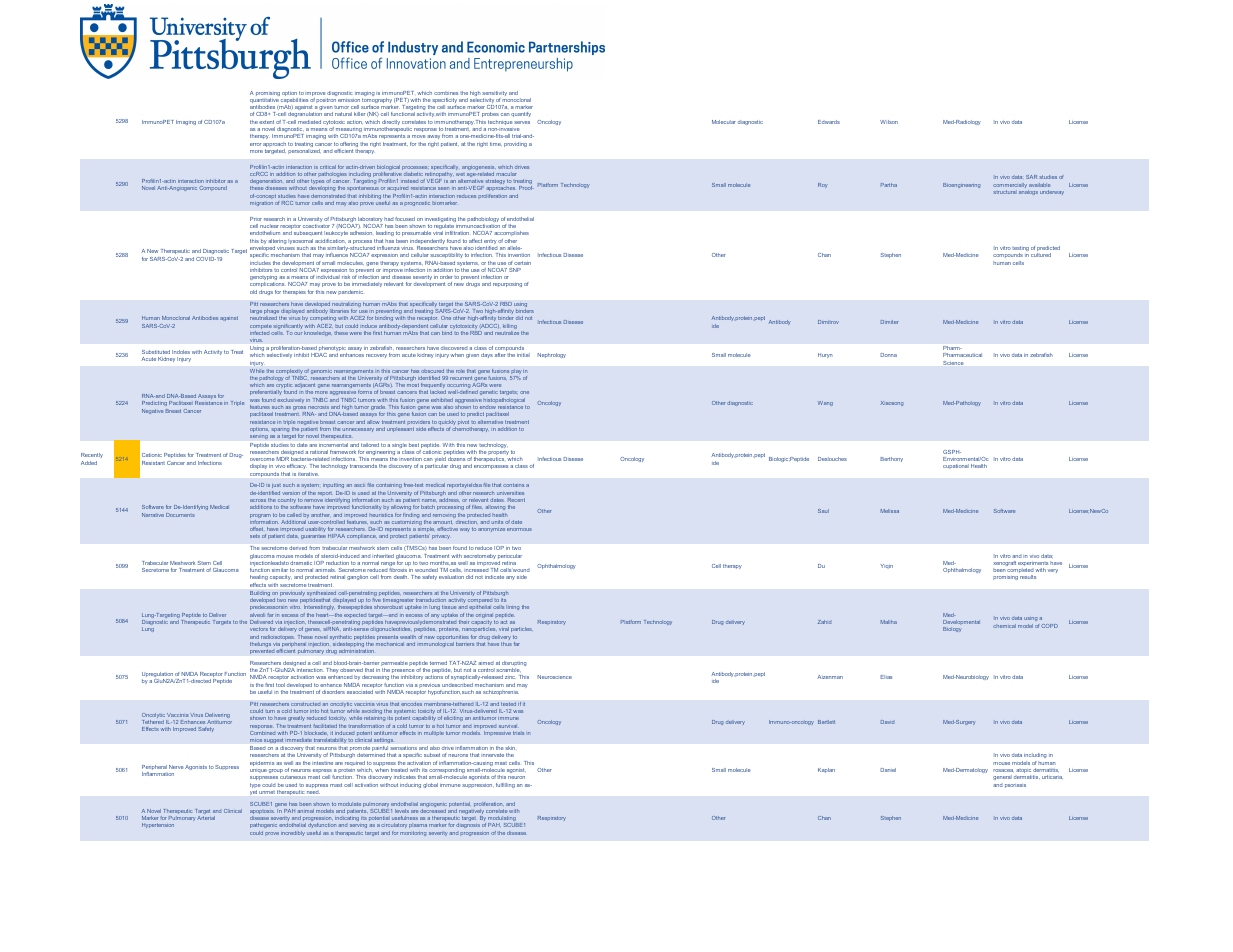  I want to click on Wilson, so click(889, 122).
